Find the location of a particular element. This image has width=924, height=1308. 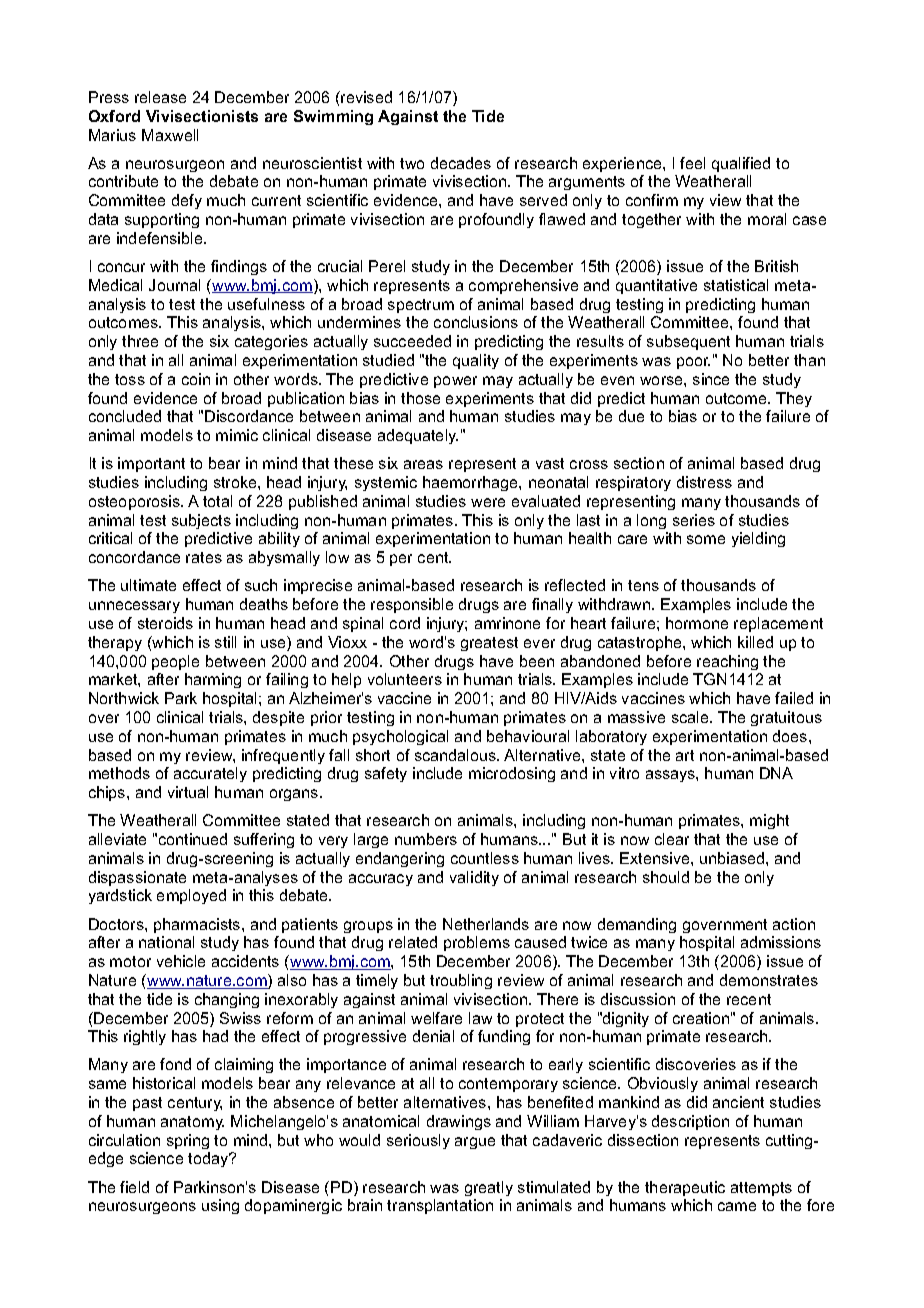

coin is located at coordinates (196, 379).
